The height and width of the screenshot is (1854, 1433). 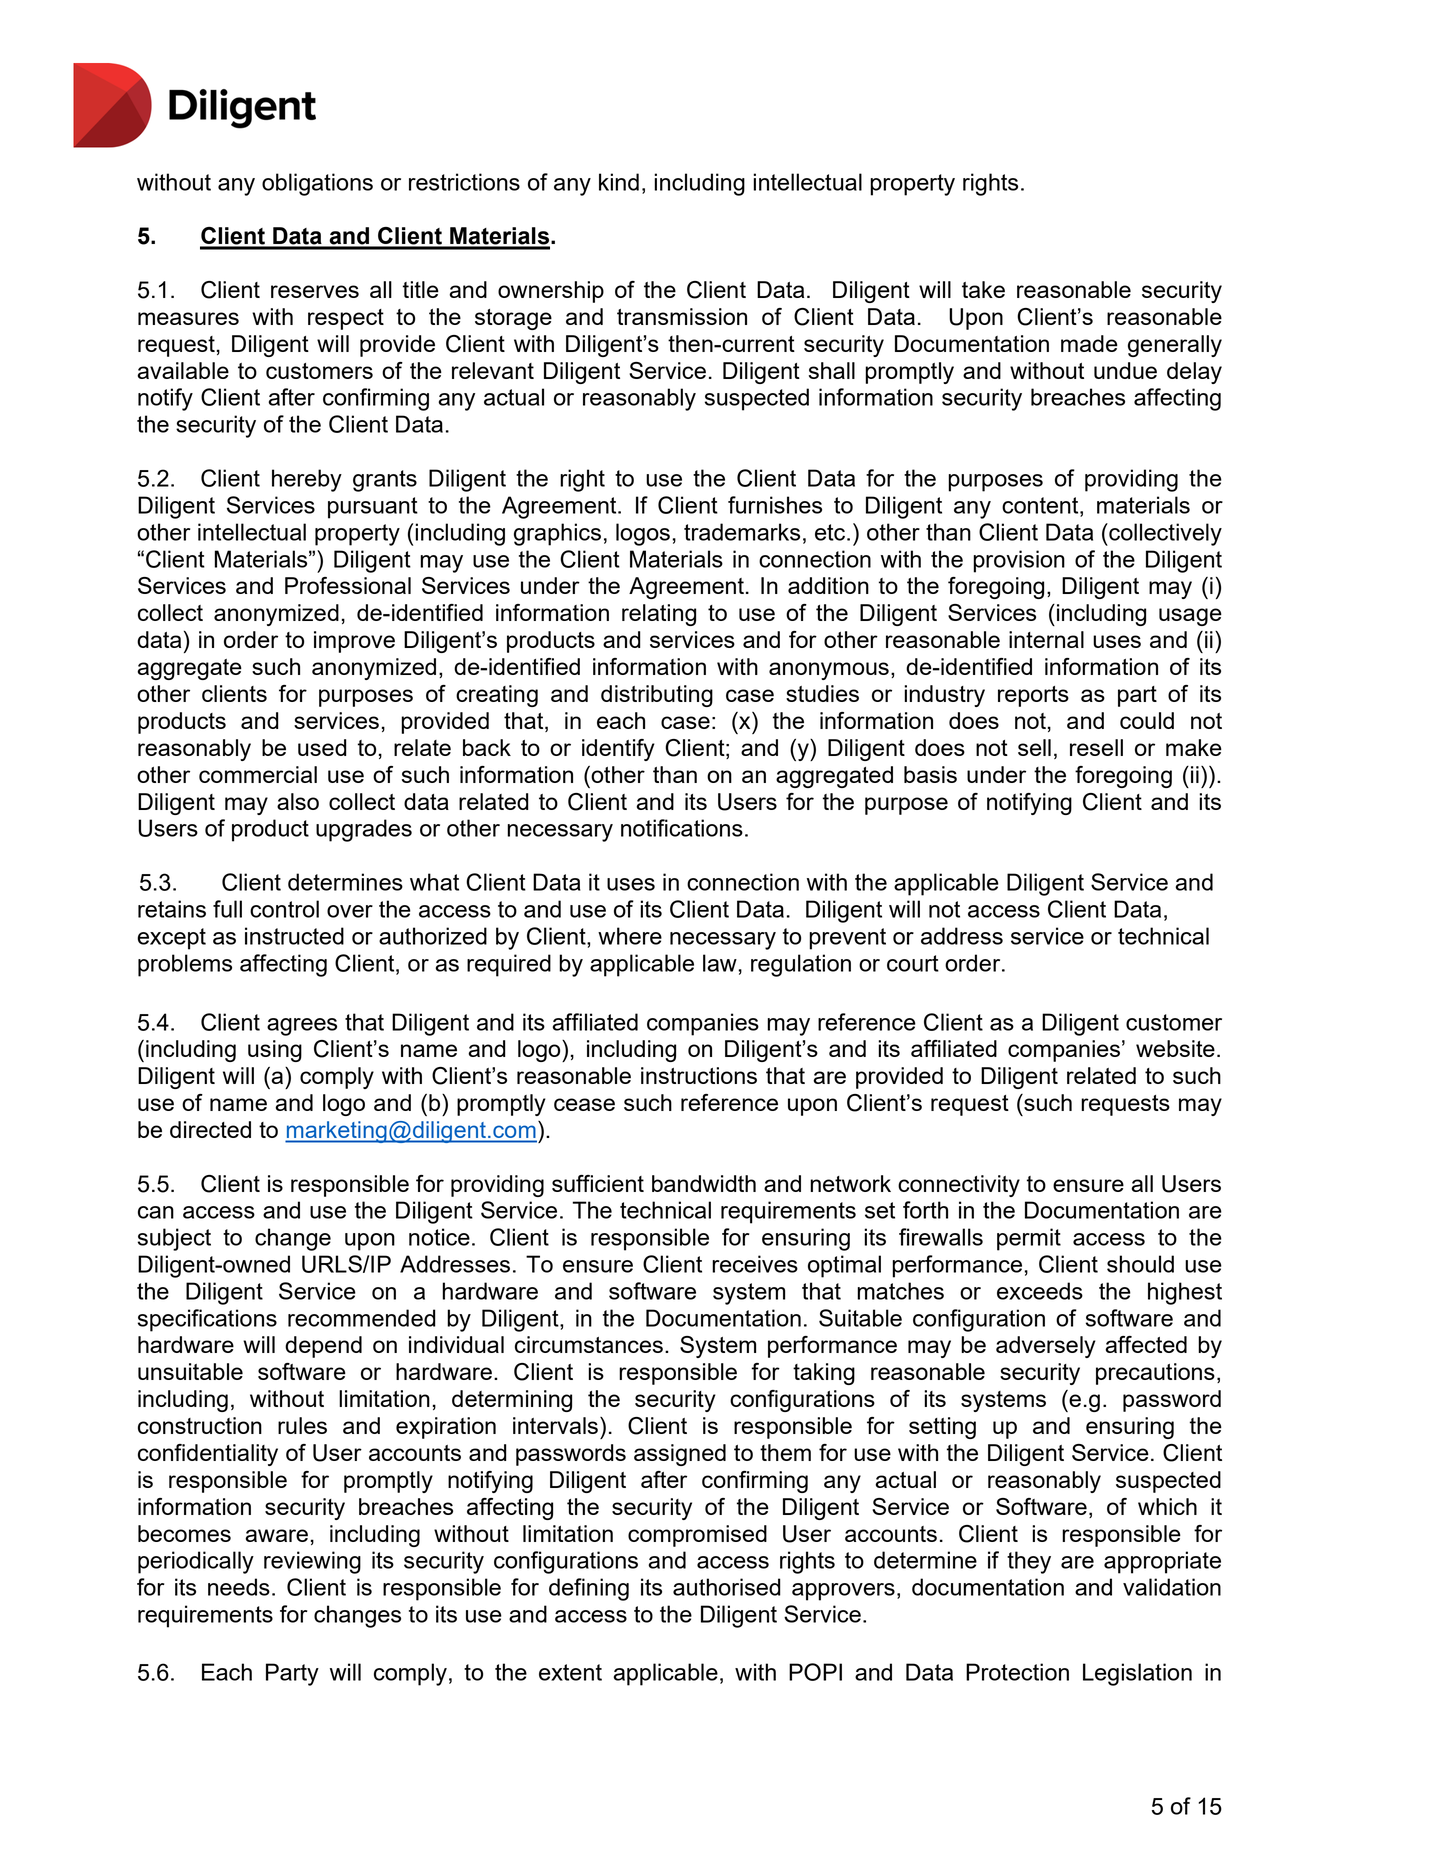 What do you see at coordinates (1029, 1239) in the screenshot?
I see `permit` at bounding box center [1029, 1239].
